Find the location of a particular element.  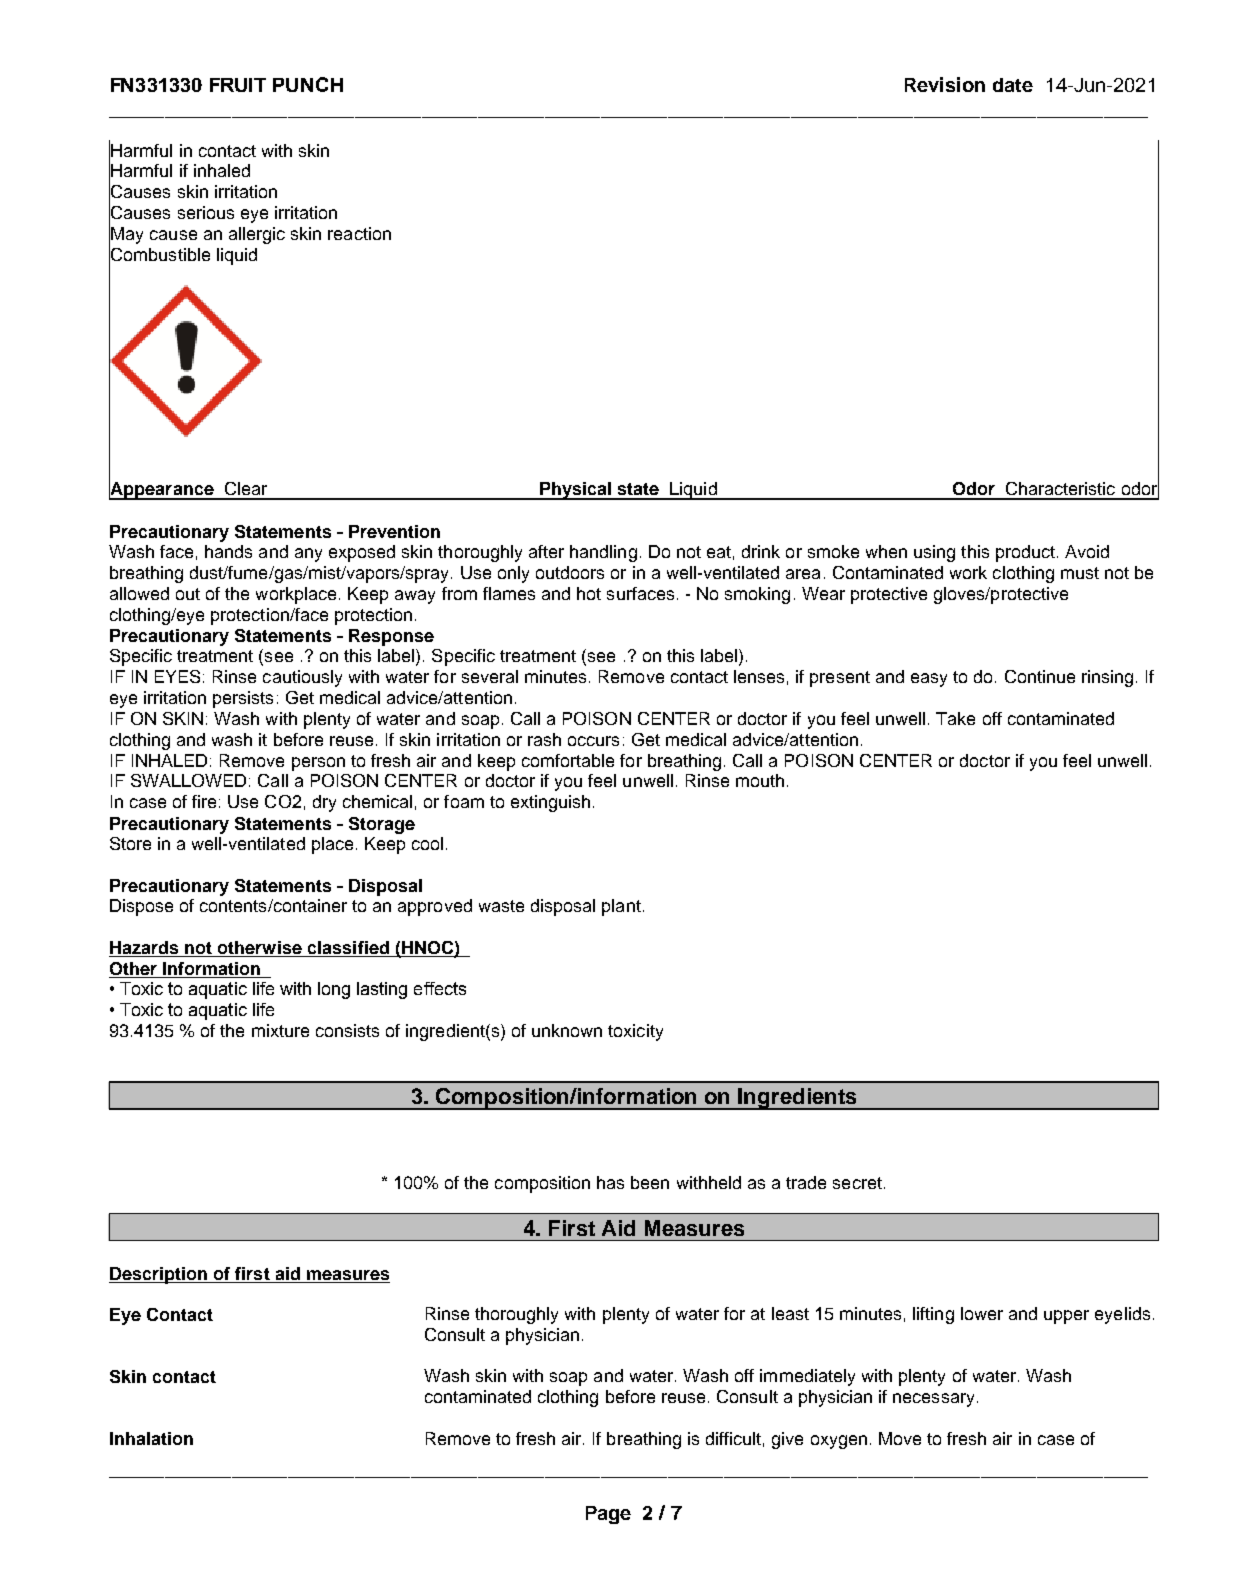

product is located at coordinates (1025, 553).
